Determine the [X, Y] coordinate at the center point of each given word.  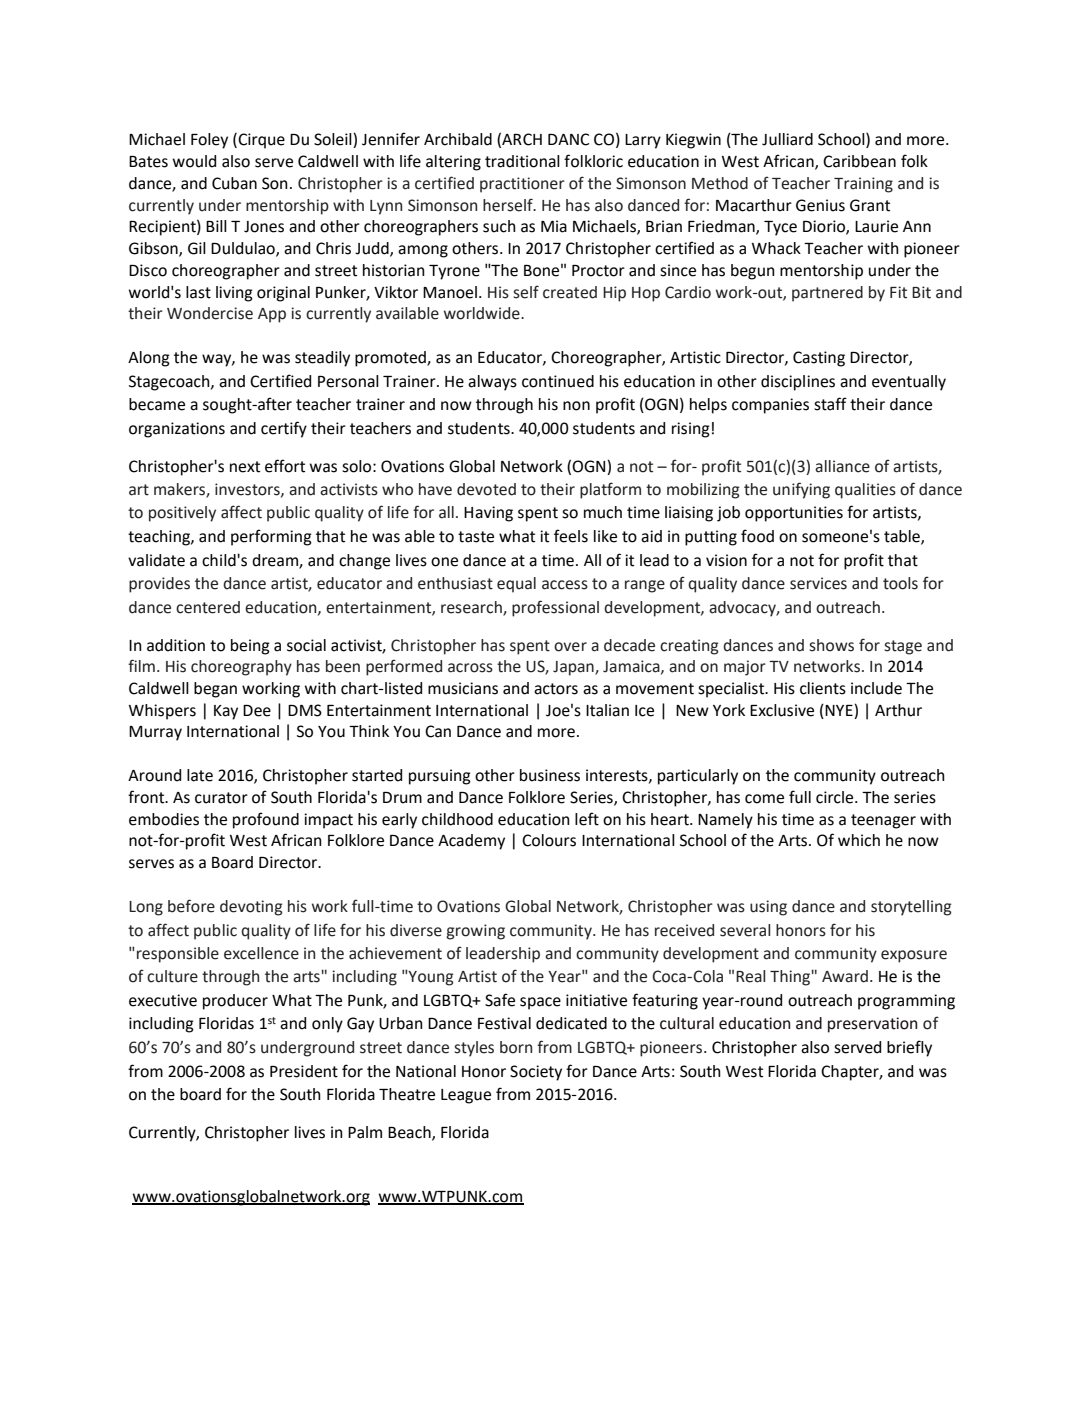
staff [830, 404]
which [859, 840]
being [250, 647]
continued [558, 381]
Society [536, 1073]
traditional [522, 161]
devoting [251, 908]
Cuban [234, 183]
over [570, 647]
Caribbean [859, 161]
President [304, 1071]
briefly [909, 1048]
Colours [549, 840]
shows [831, 645]
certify [284, 429]
